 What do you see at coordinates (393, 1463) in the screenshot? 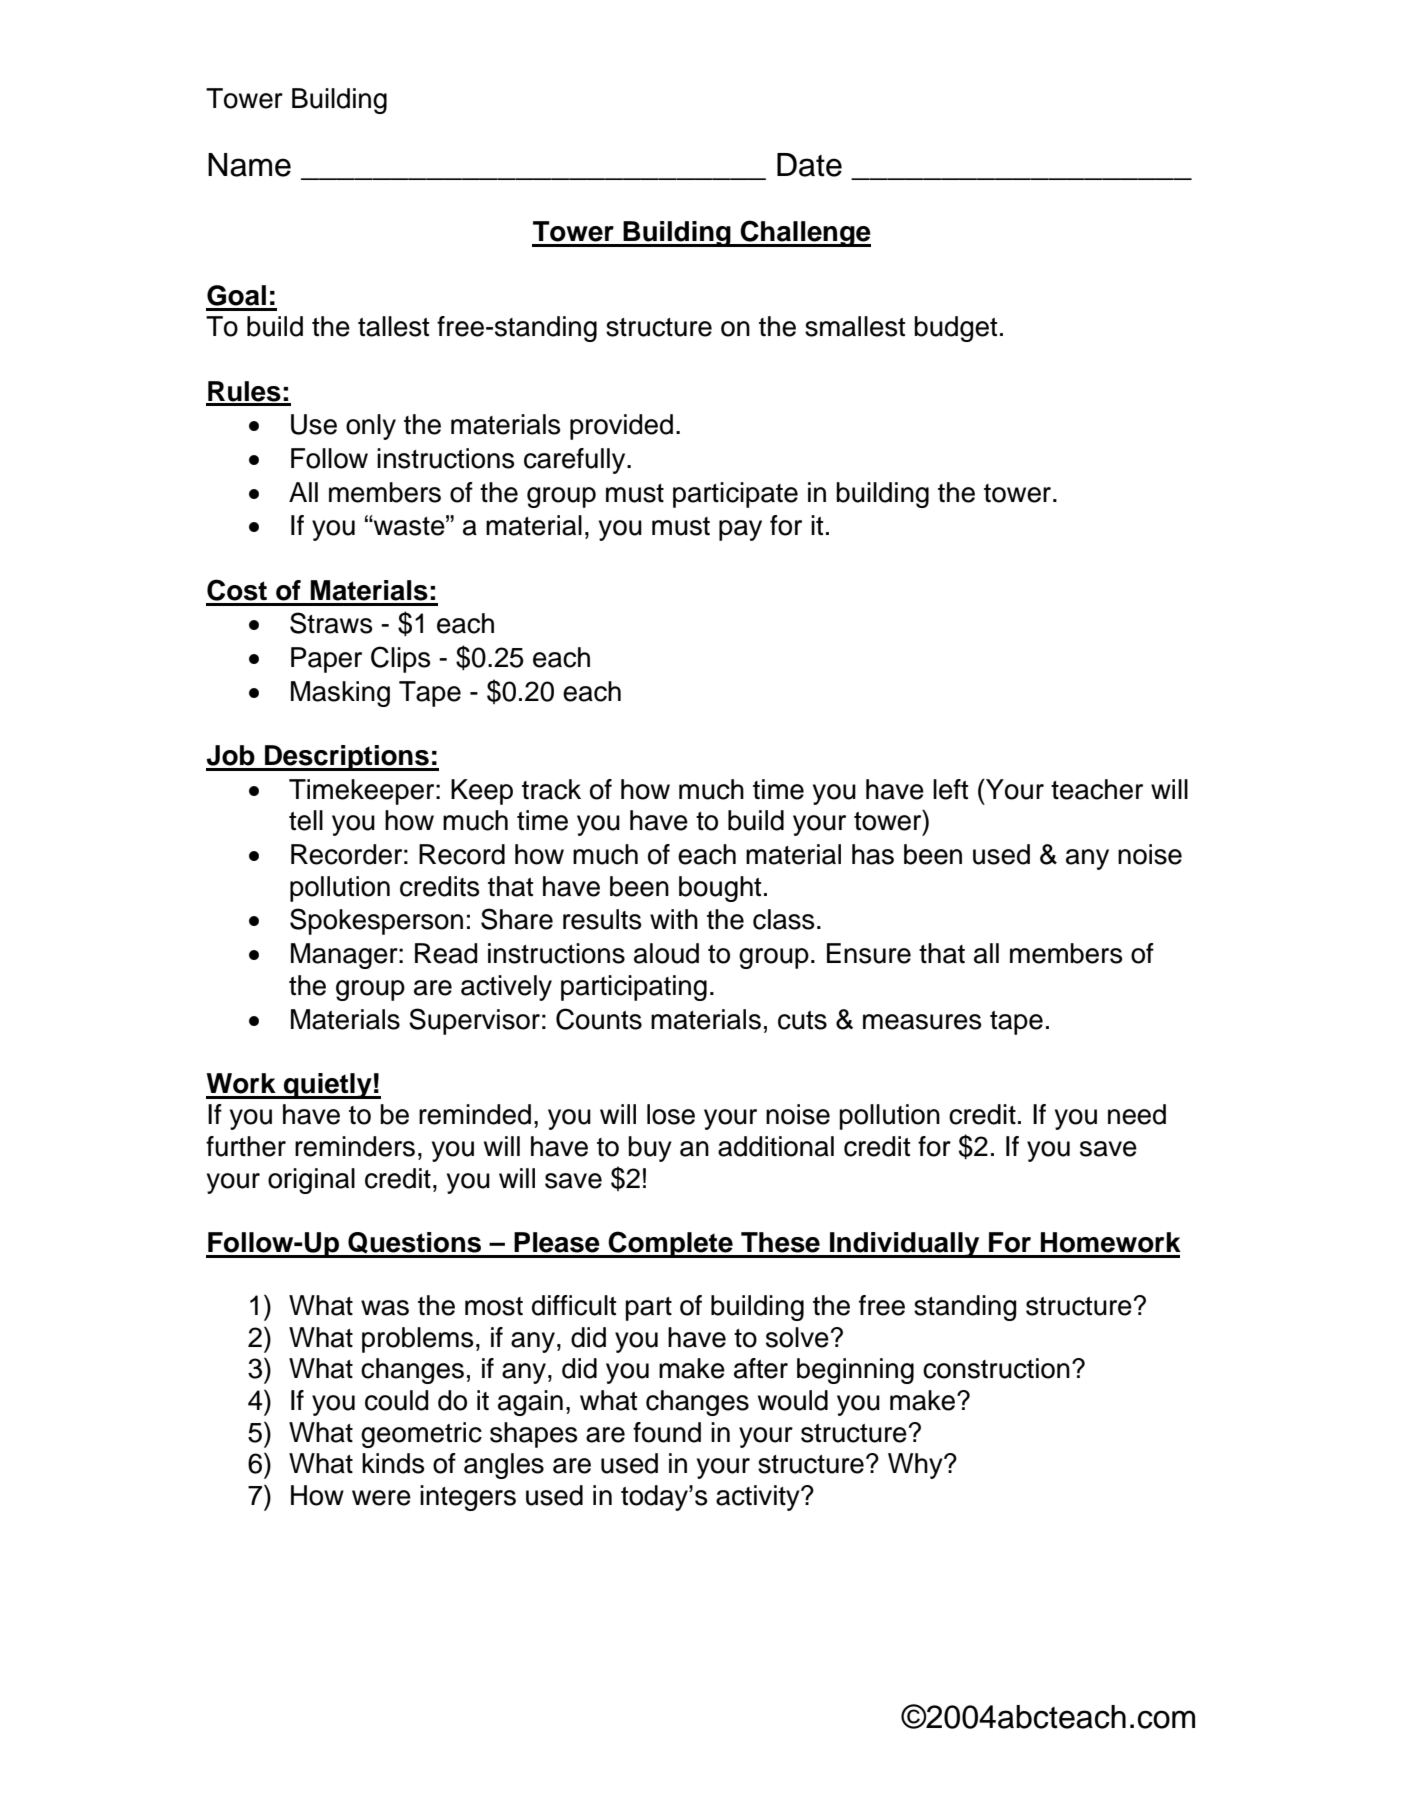
I see `kinds` at bounding box center [393, 1463].
